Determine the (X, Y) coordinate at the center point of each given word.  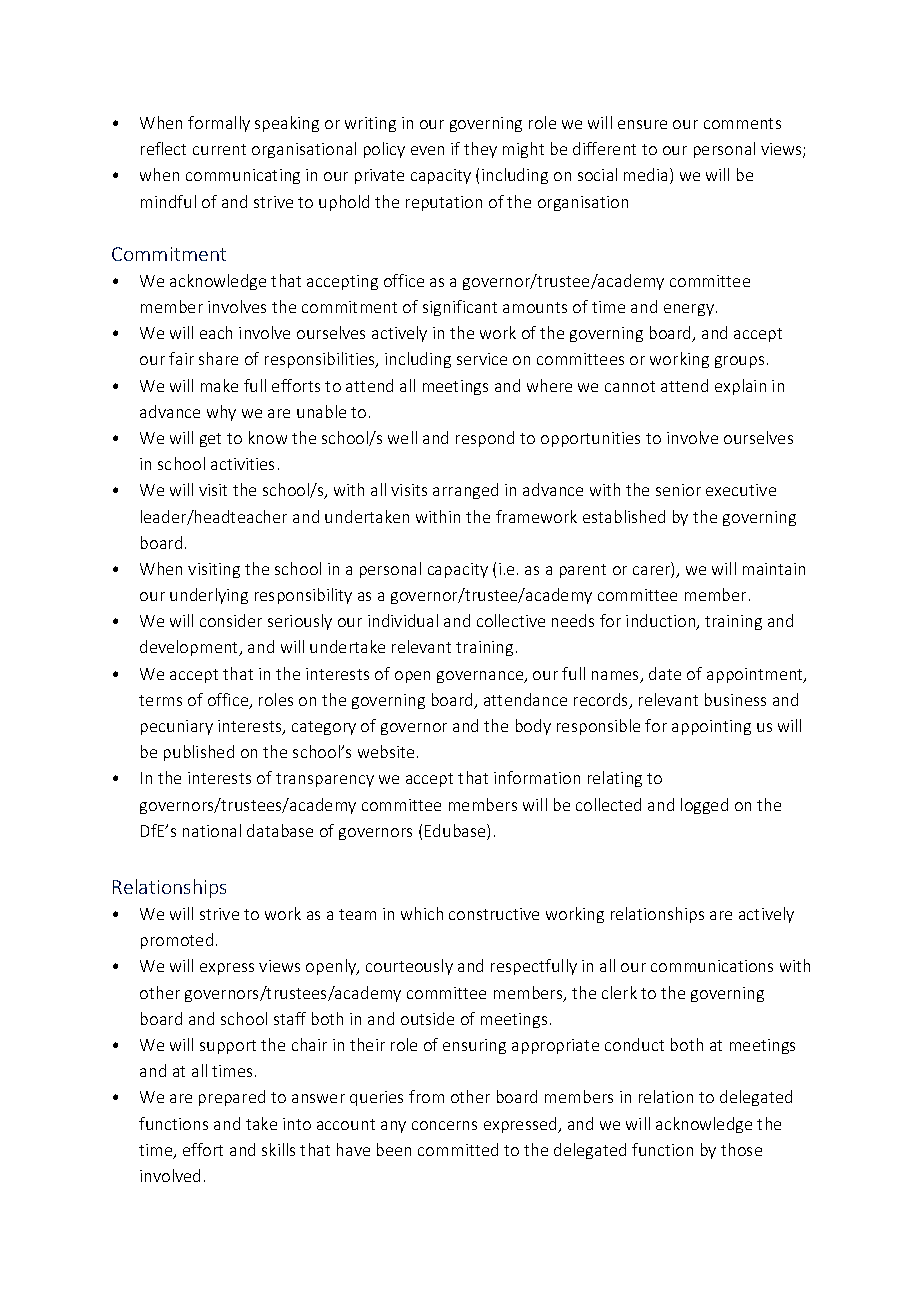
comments (742, 123)
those (741, 1149)
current (219, 149)
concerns (444, 1125)
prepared (232, 1098)
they (480, 150)
